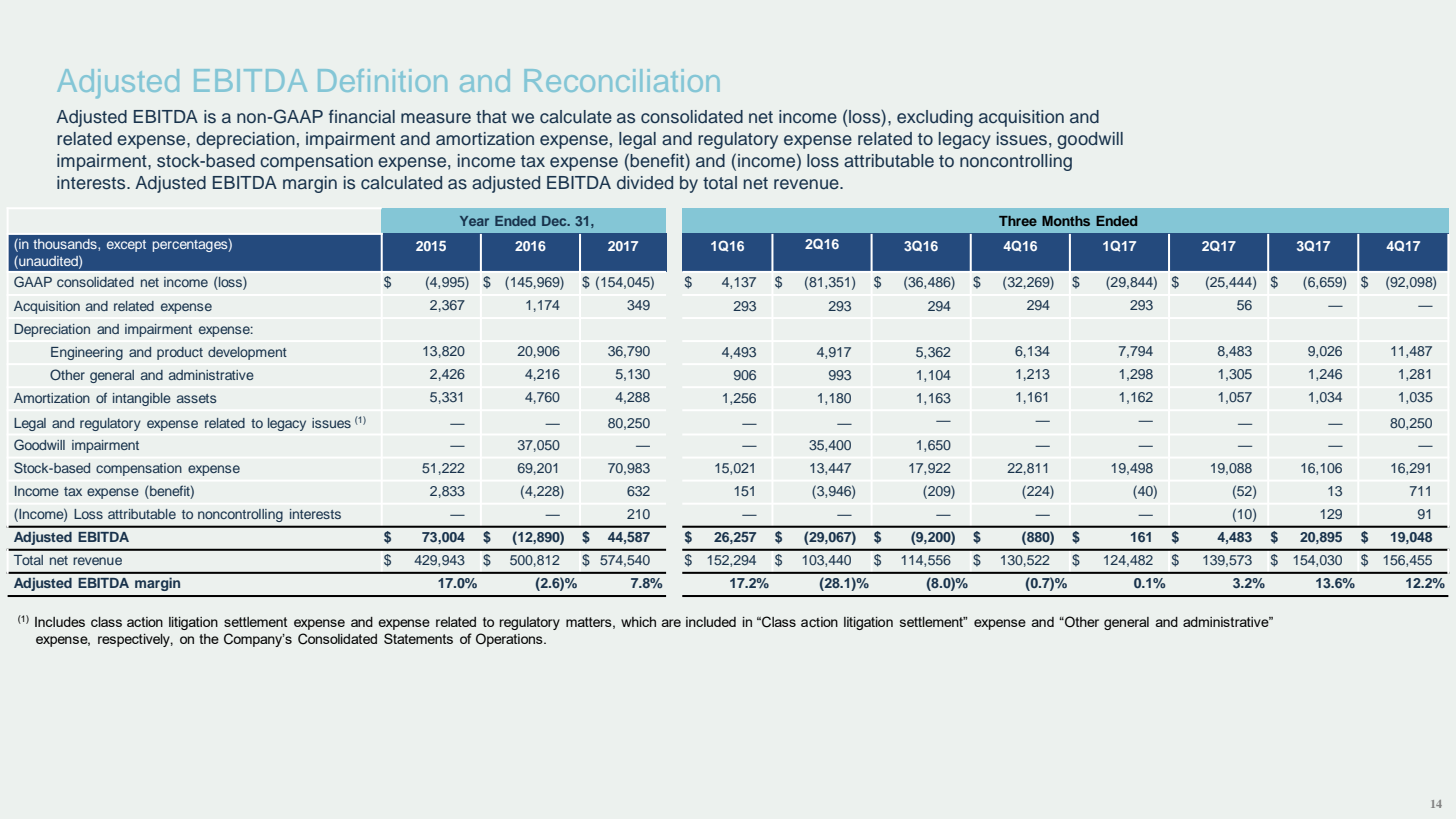  I want to click on Reconciliation, so click(622, 80).
